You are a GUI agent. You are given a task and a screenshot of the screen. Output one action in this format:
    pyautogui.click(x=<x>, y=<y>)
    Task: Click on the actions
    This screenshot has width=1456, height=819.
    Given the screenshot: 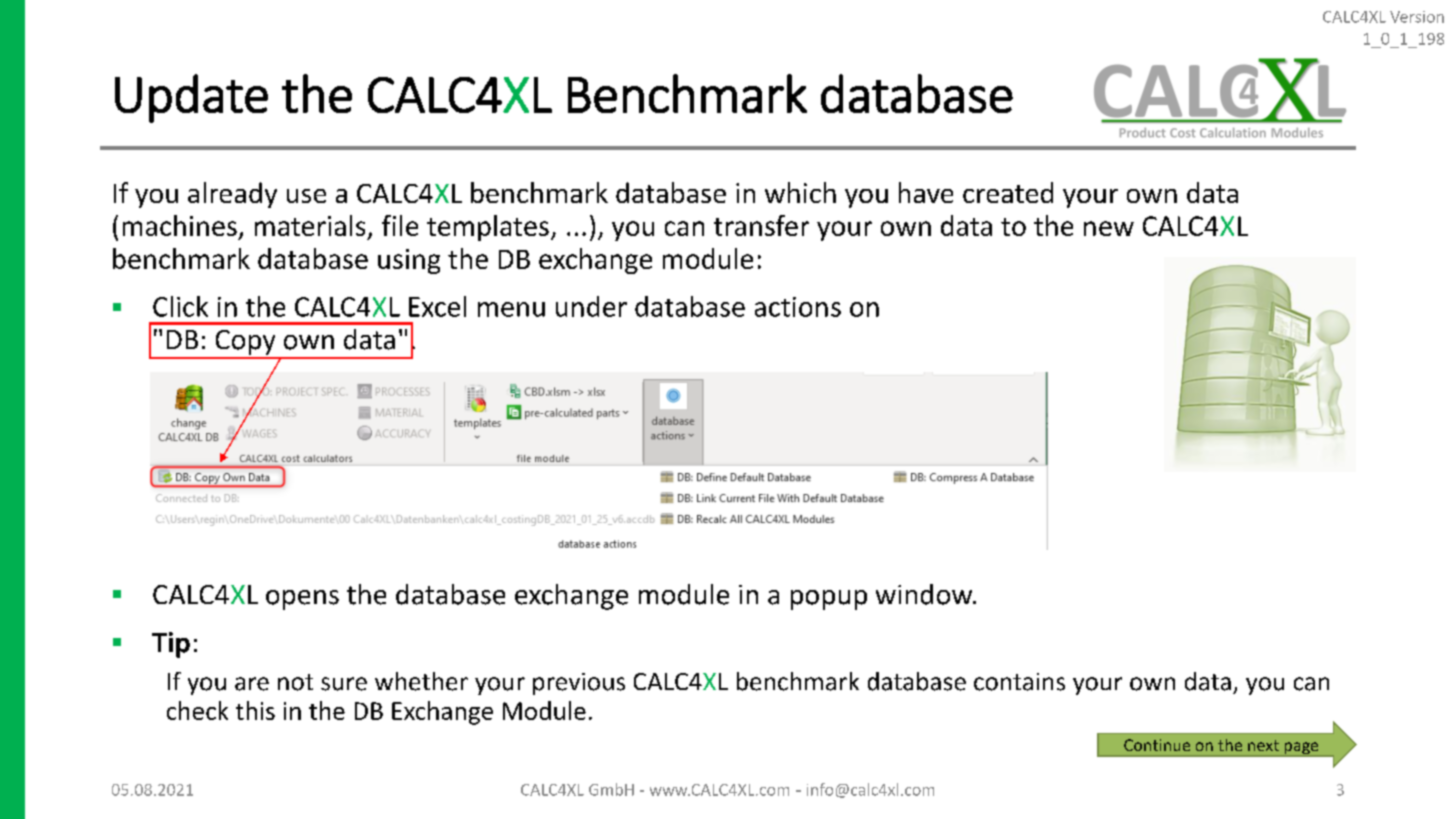 What is the action you would take?
    pyautogui.click(x=798, y=307)
